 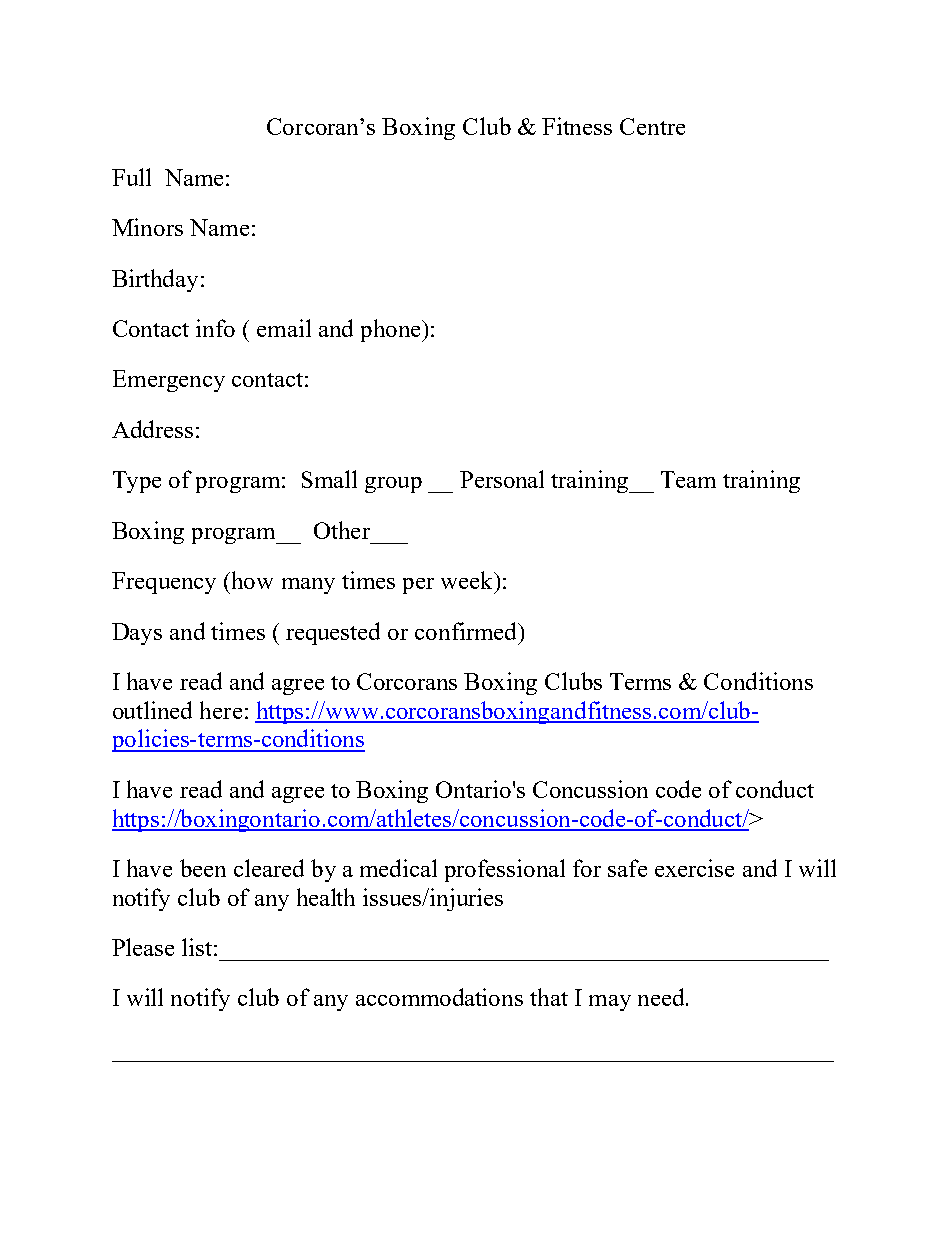 I want to click on phone, so click(x=392, y=330).
